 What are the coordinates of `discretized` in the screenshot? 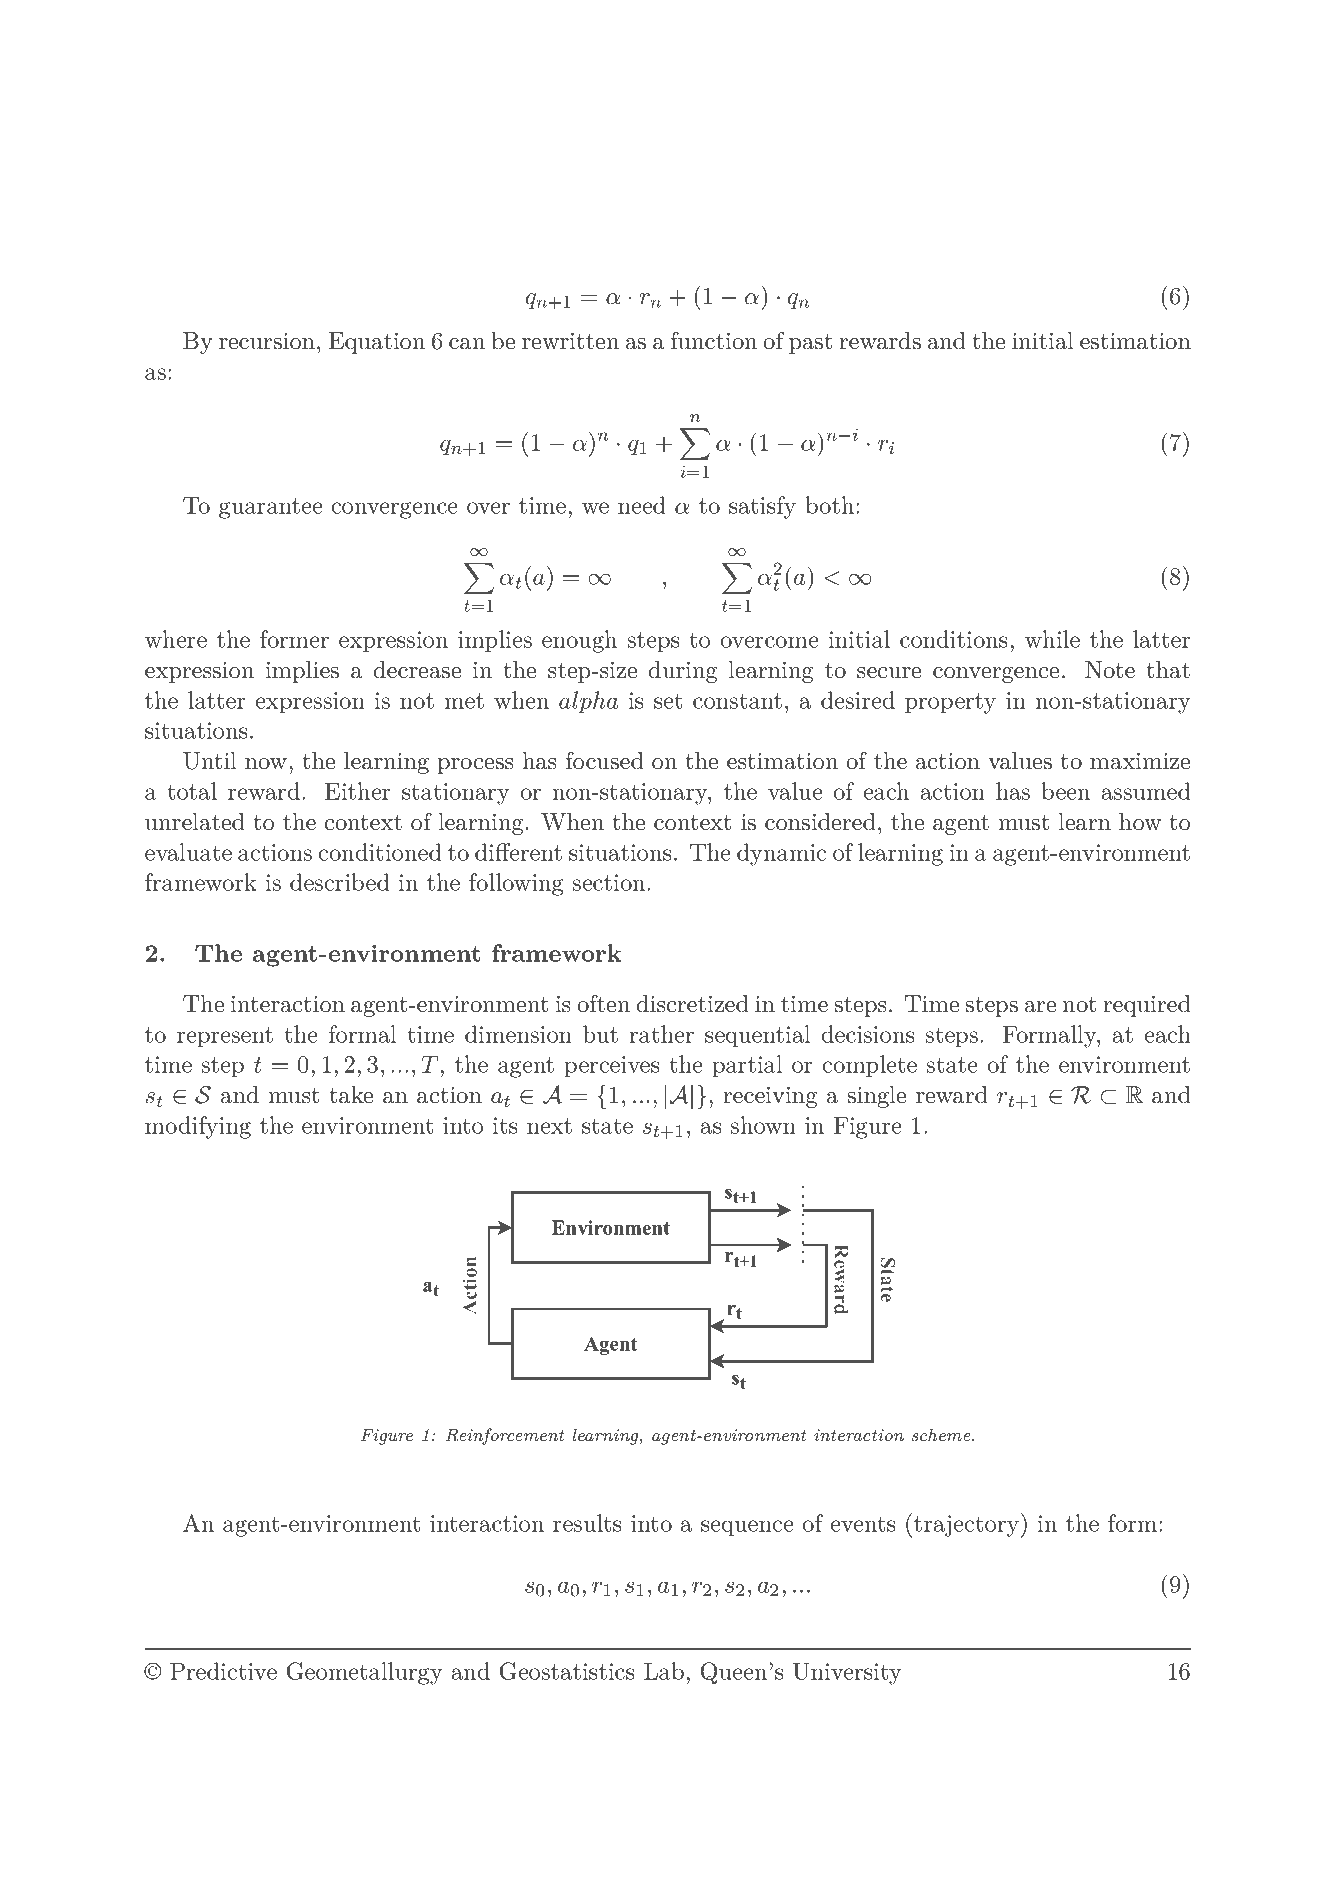 It's located at (693, 1004).
